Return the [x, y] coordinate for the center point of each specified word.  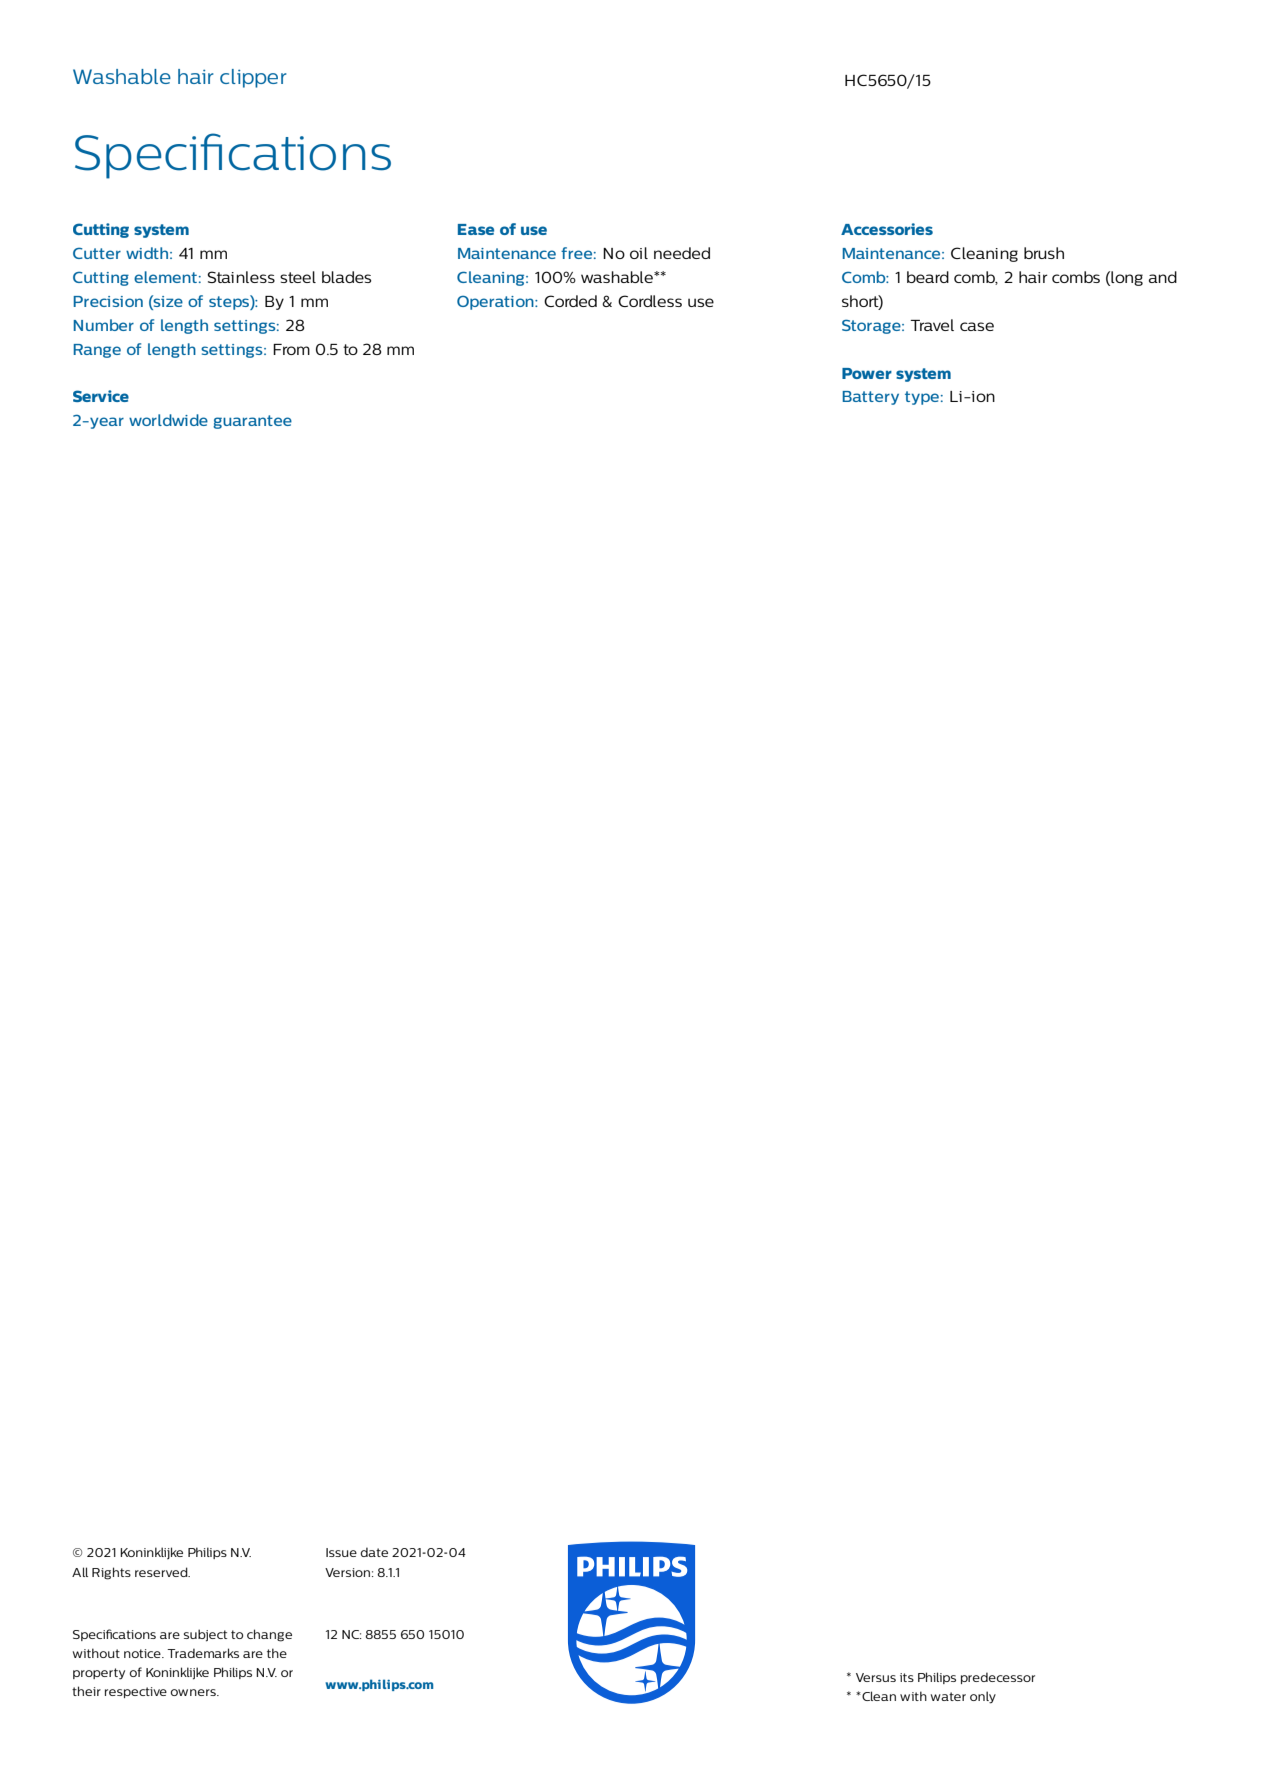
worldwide [168, 420]
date [374, 1552]
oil [639, 253]
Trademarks [203, 1653]
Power [867, 373]
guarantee [252, 422]
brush [1044, 253]
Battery [871, 398]
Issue [341, 1552]
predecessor [998, 1678]
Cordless [650, 301]
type [922, 398]
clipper [253, 78]
